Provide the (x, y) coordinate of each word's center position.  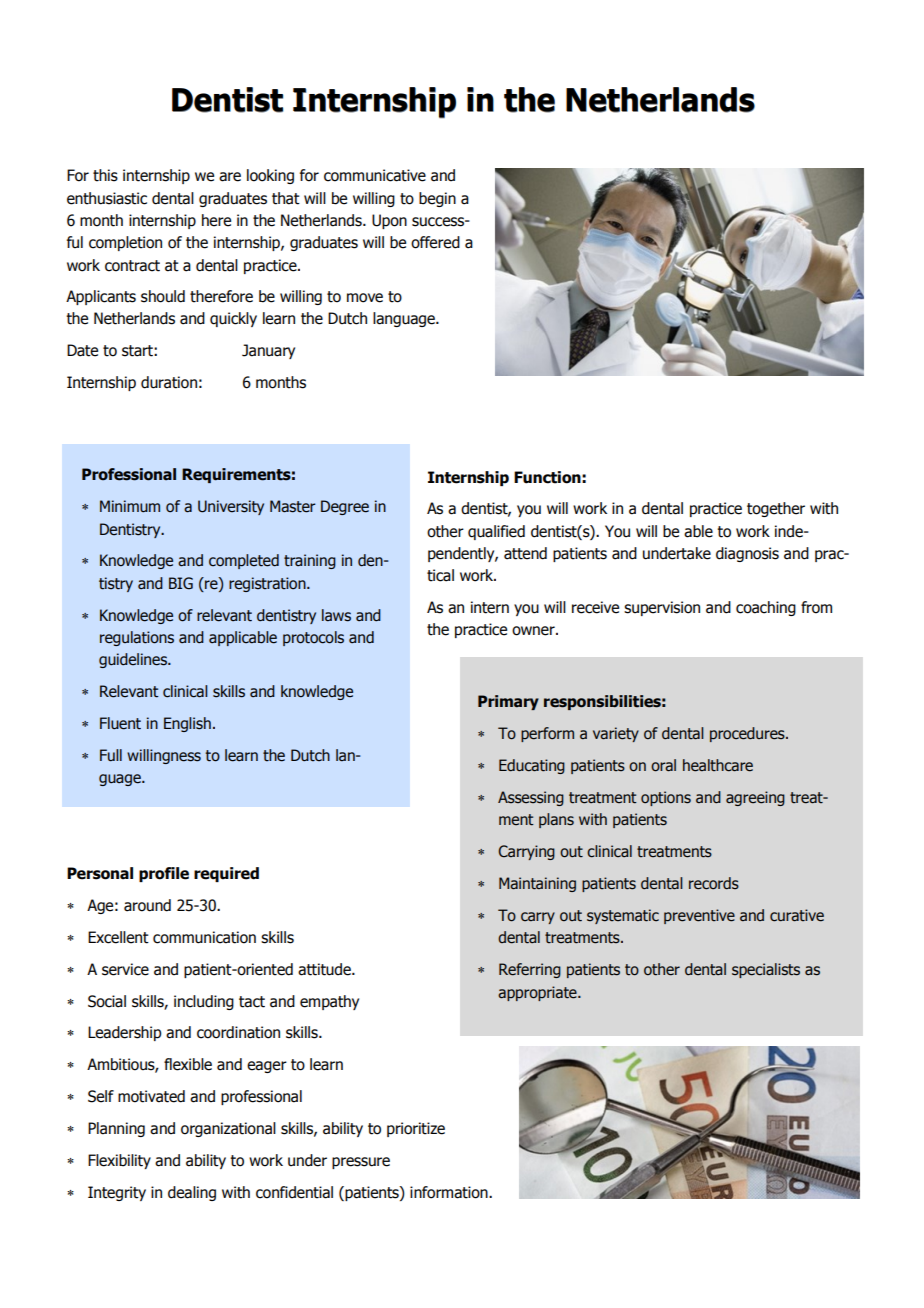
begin (437, 199)
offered (435, 242)
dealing (192, 1193)
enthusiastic (107, 198)
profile (164, 874)
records (714, 883)
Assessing (531, 798)
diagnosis (747, 554)
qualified (496, 532)
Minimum (130, 506)
